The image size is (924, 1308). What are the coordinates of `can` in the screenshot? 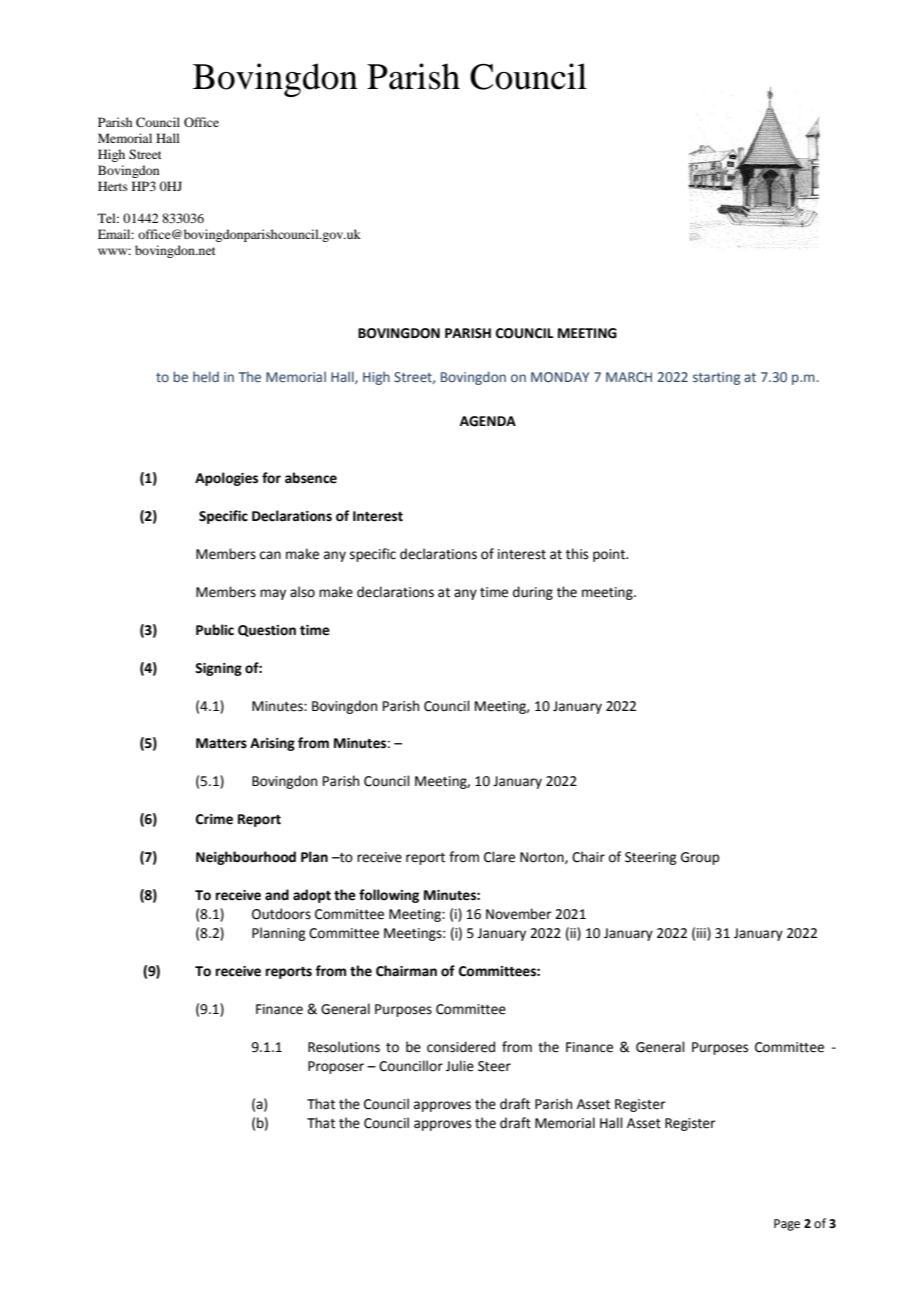 It's located at (270, 555).
